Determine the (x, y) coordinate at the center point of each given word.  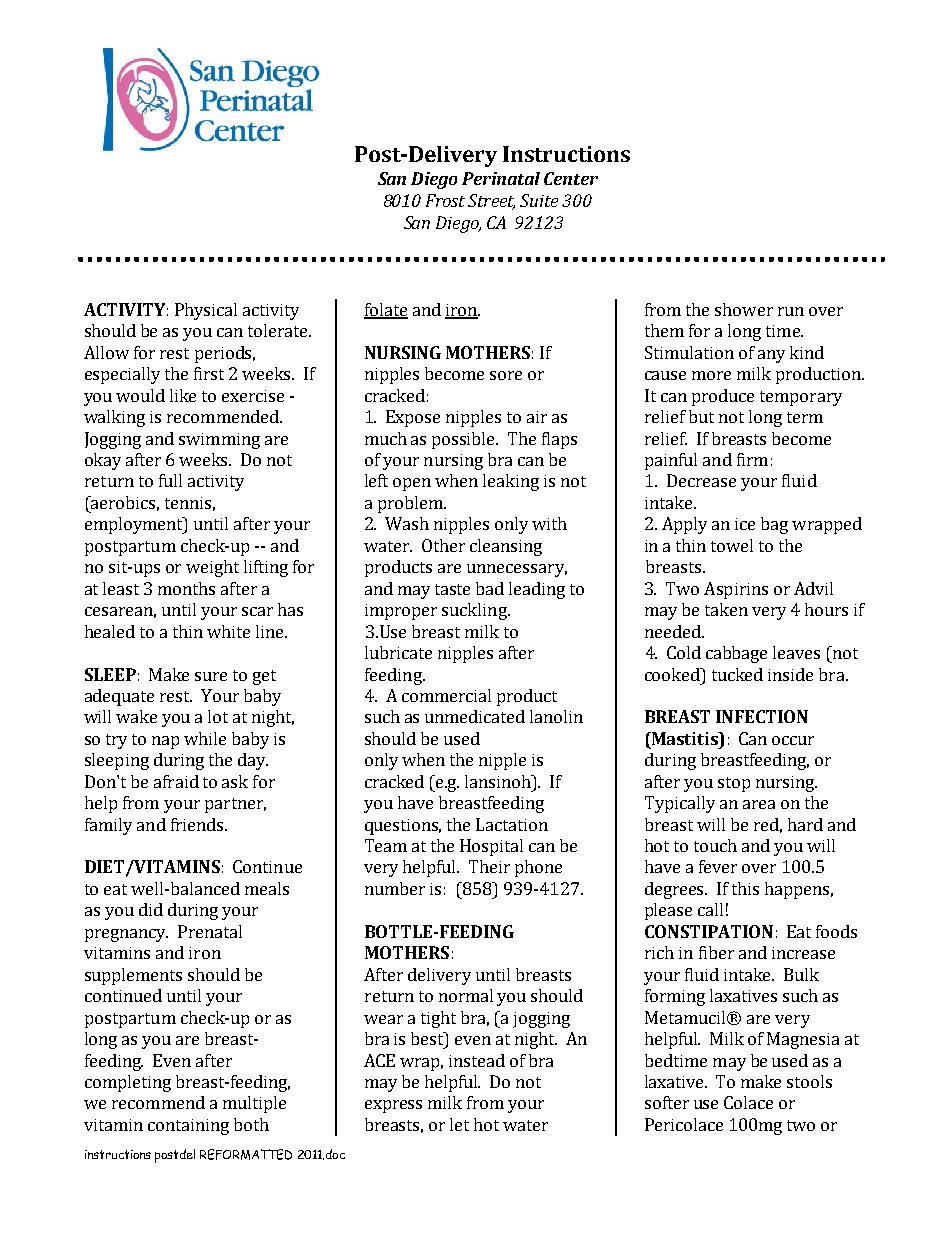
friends (198, 824)
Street (491, 202)
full (170, 480)
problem (411, 504)
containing (188, 1127)
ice (745, 524)
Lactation (512, 824)
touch (715, 845)
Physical (206, 311)
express (393, 1106)
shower (744, 309)
